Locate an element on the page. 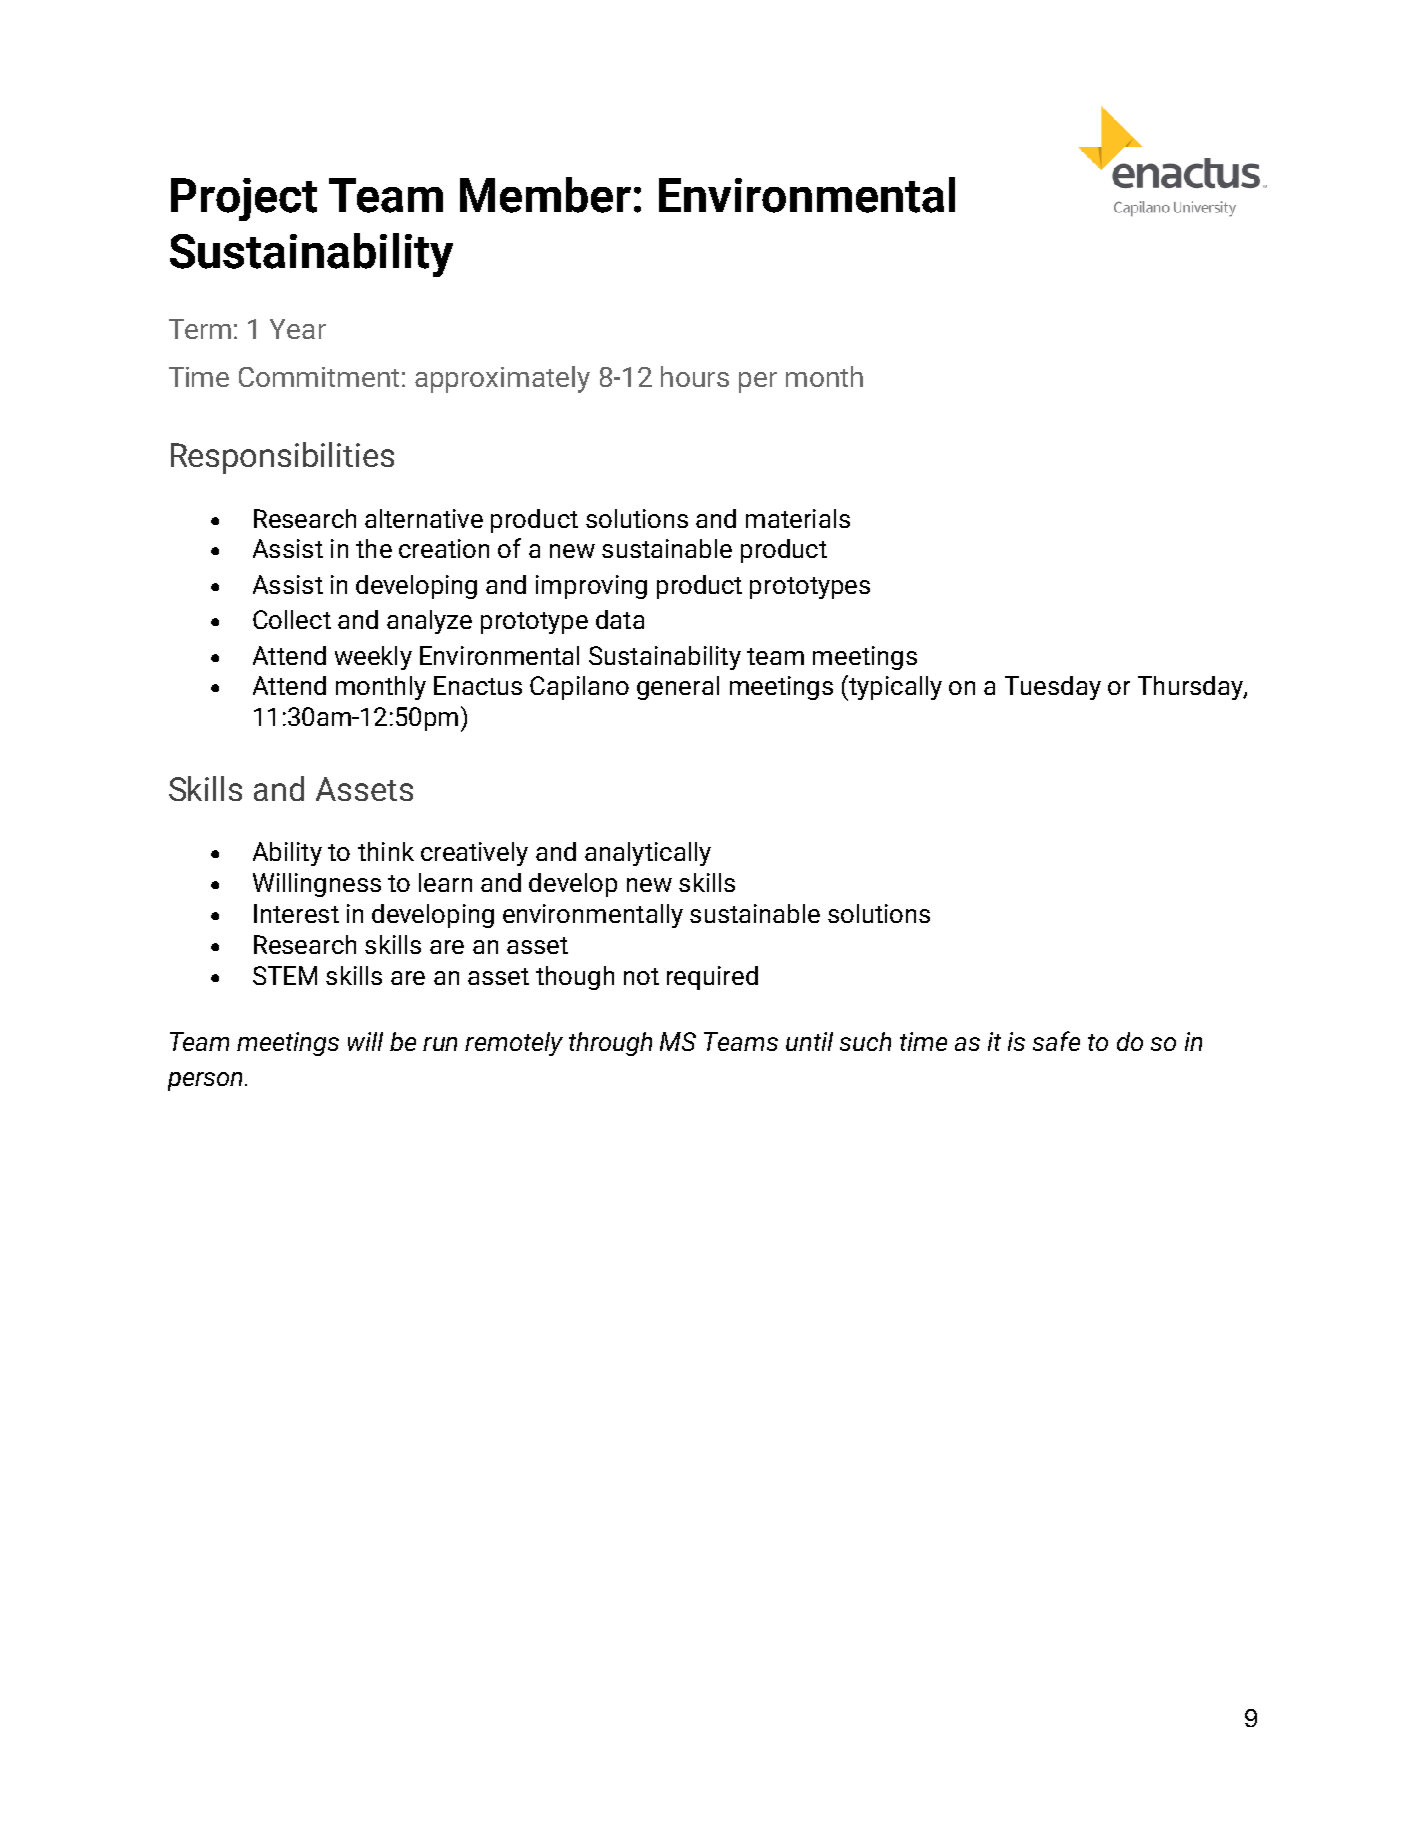 This document has width=1426, height=1846. run is located at coordinates (440, 1044).
